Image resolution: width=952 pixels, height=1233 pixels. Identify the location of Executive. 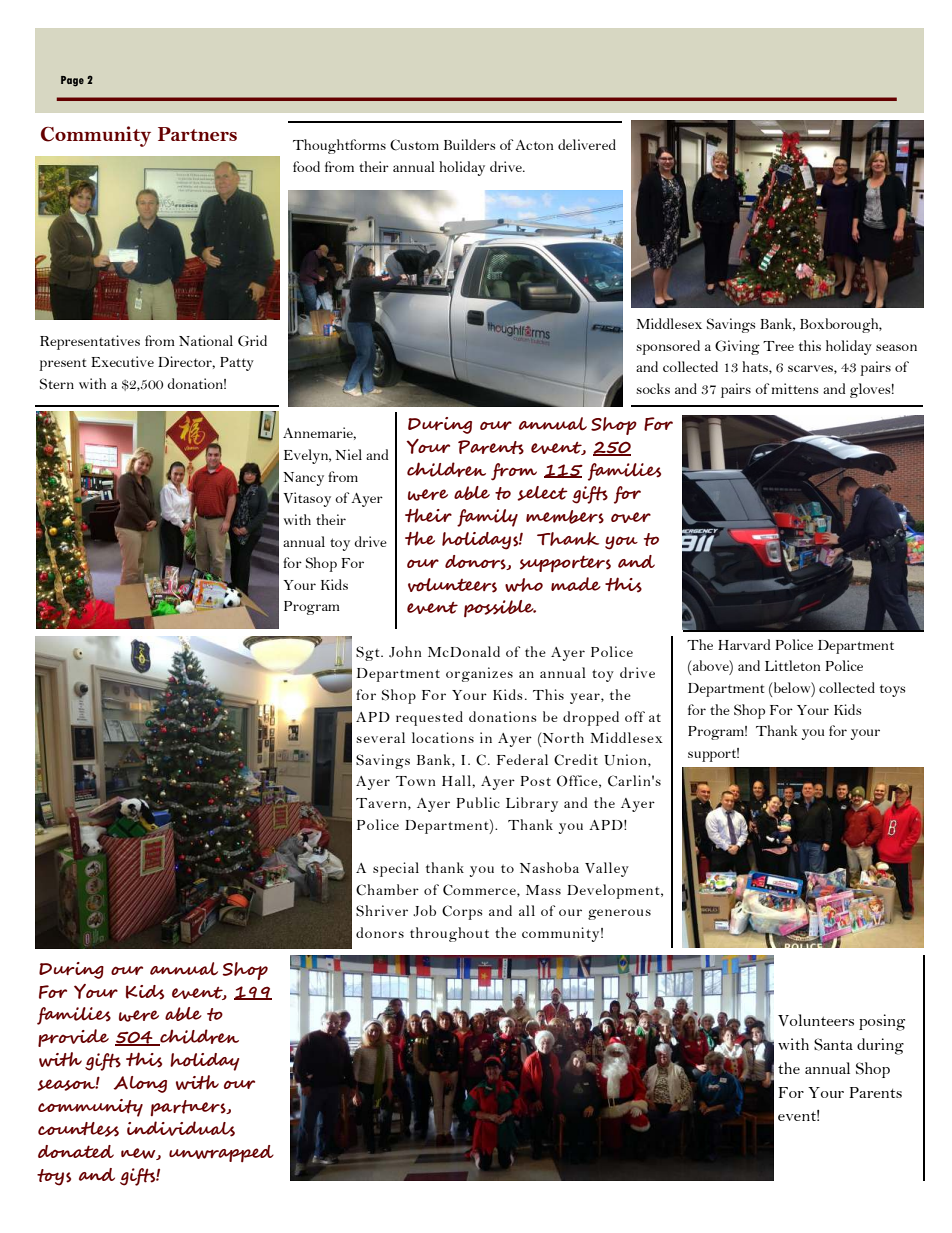
(122, 361).
